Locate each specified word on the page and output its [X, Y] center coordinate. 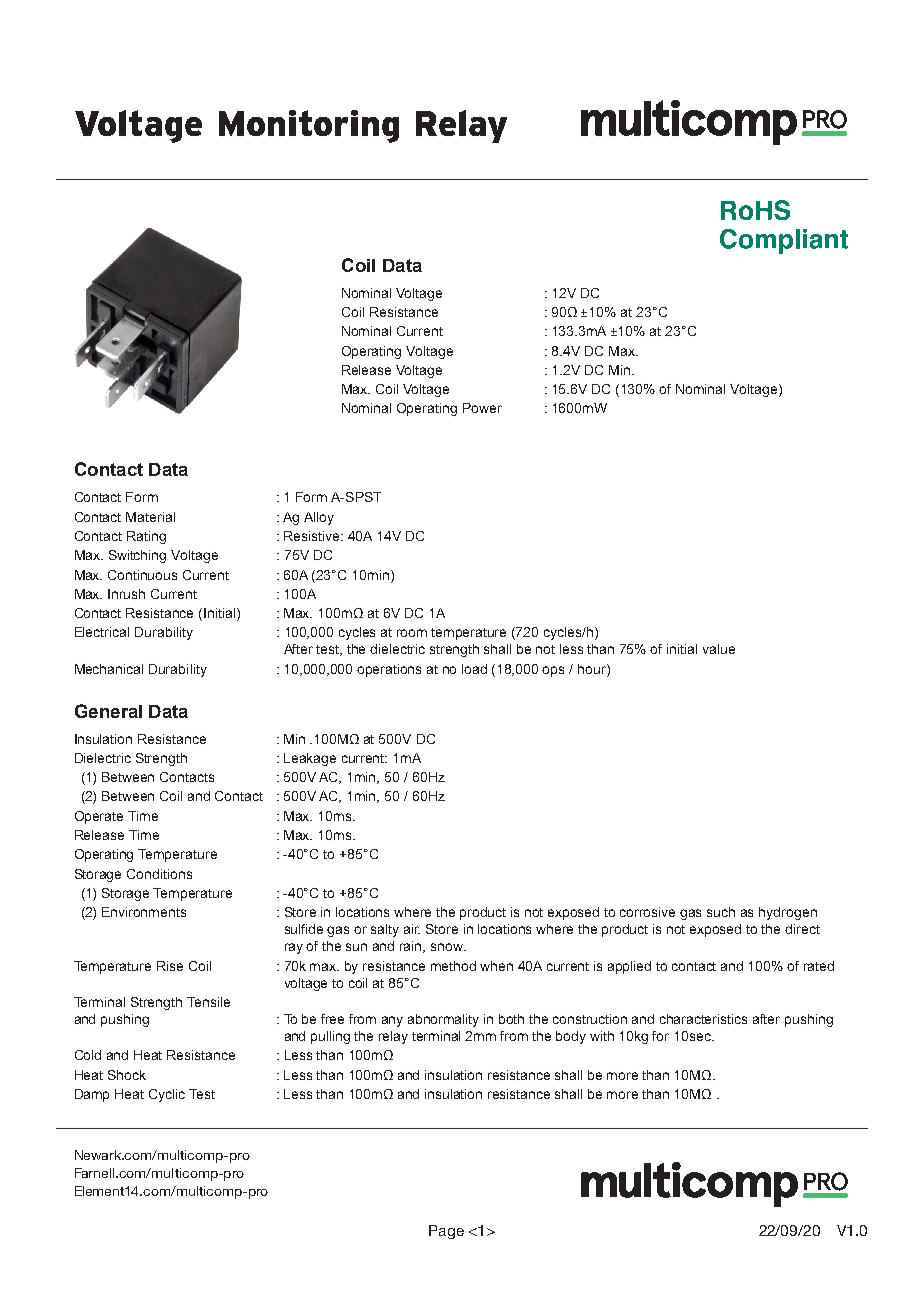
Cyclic [167, 1095]
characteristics [703, 1019]
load [474, 669]
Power [482, 408]
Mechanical [109, 669]
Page [446, 1232]
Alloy [319, 518]
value [719, 649]
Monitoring [309, 126]
